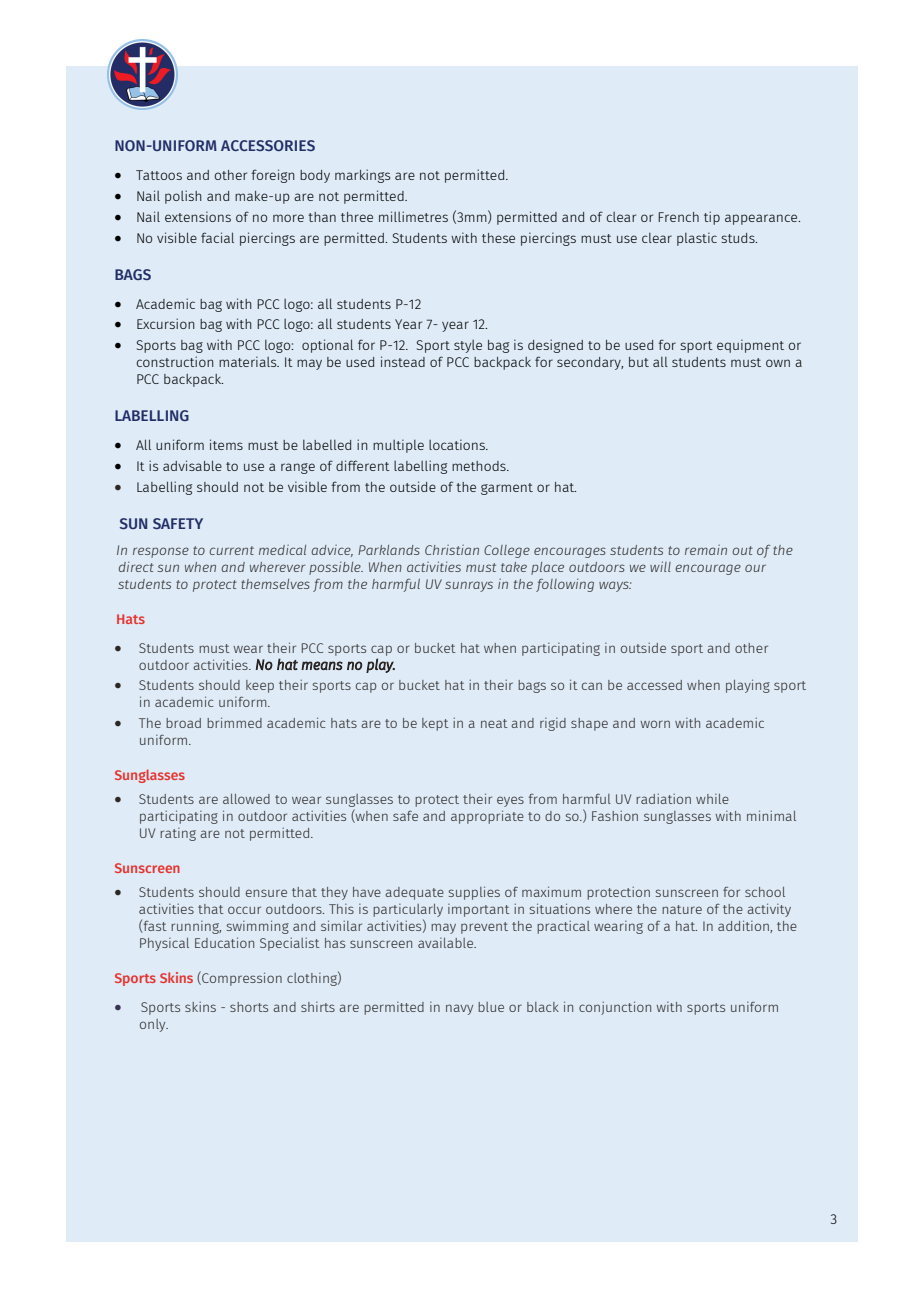  I want to click on will, so click(660, 566).
